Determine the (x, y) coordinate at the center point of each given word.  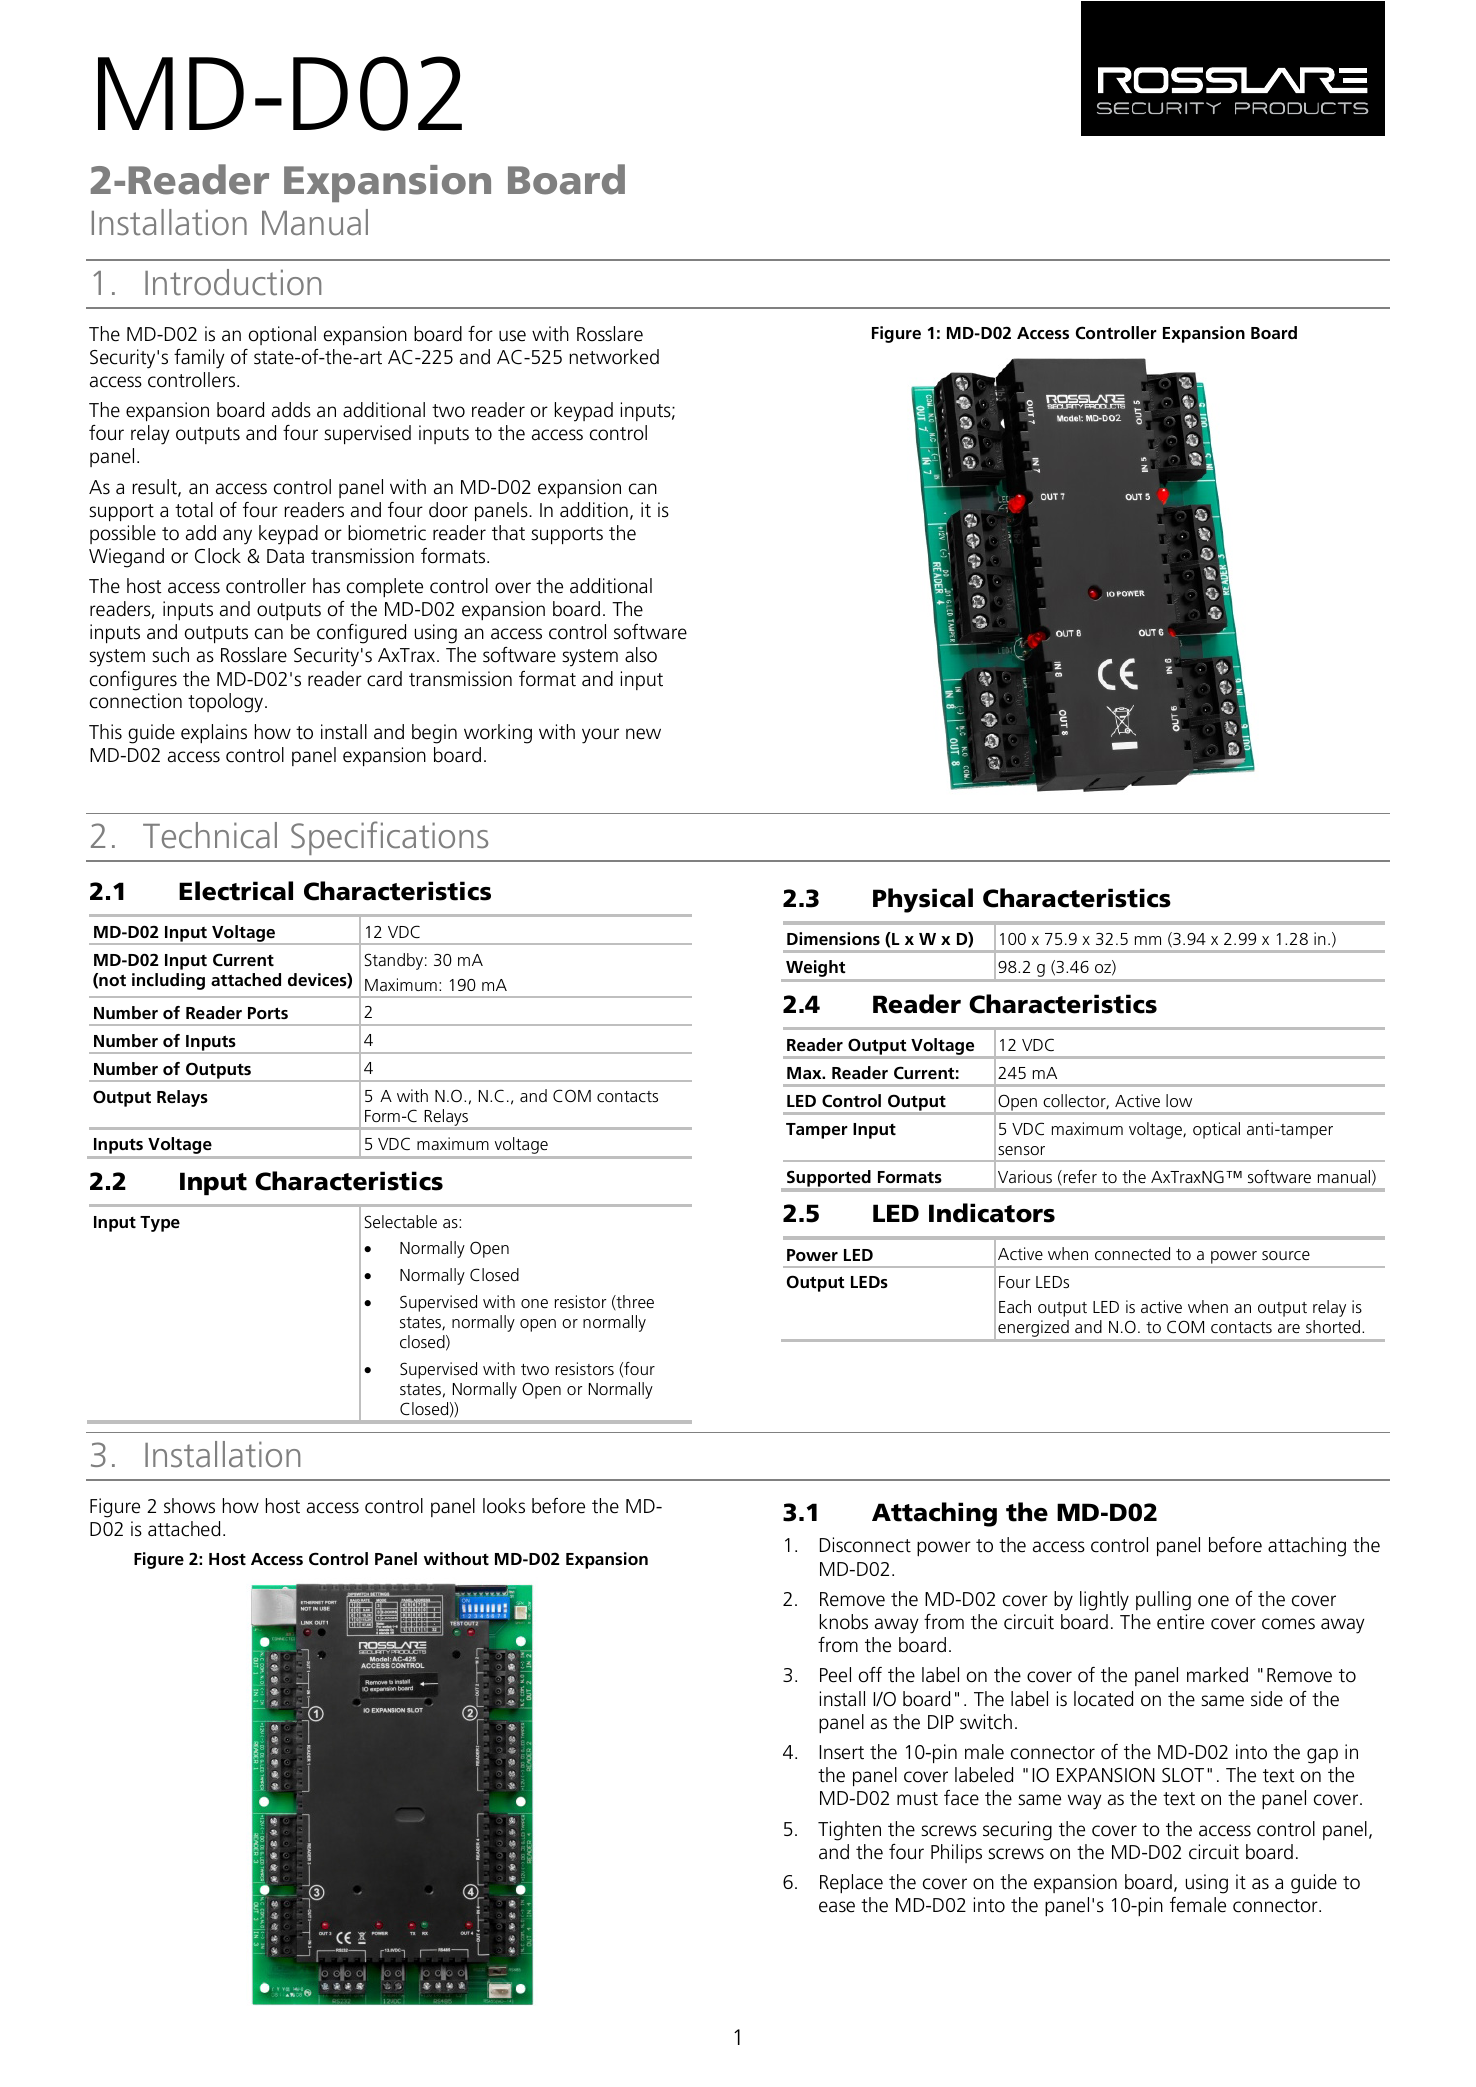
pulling (1163, 1601)
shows (189, 1506)
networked (614, 357)
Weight (815, 968)
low (1179, 1100)
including (168, 981)
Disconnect (865, 1545)
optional (282, 335)
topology (227, 703)
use (512, 336)
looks (504, 1506)
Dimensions (833, 938)
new (643, 734)
